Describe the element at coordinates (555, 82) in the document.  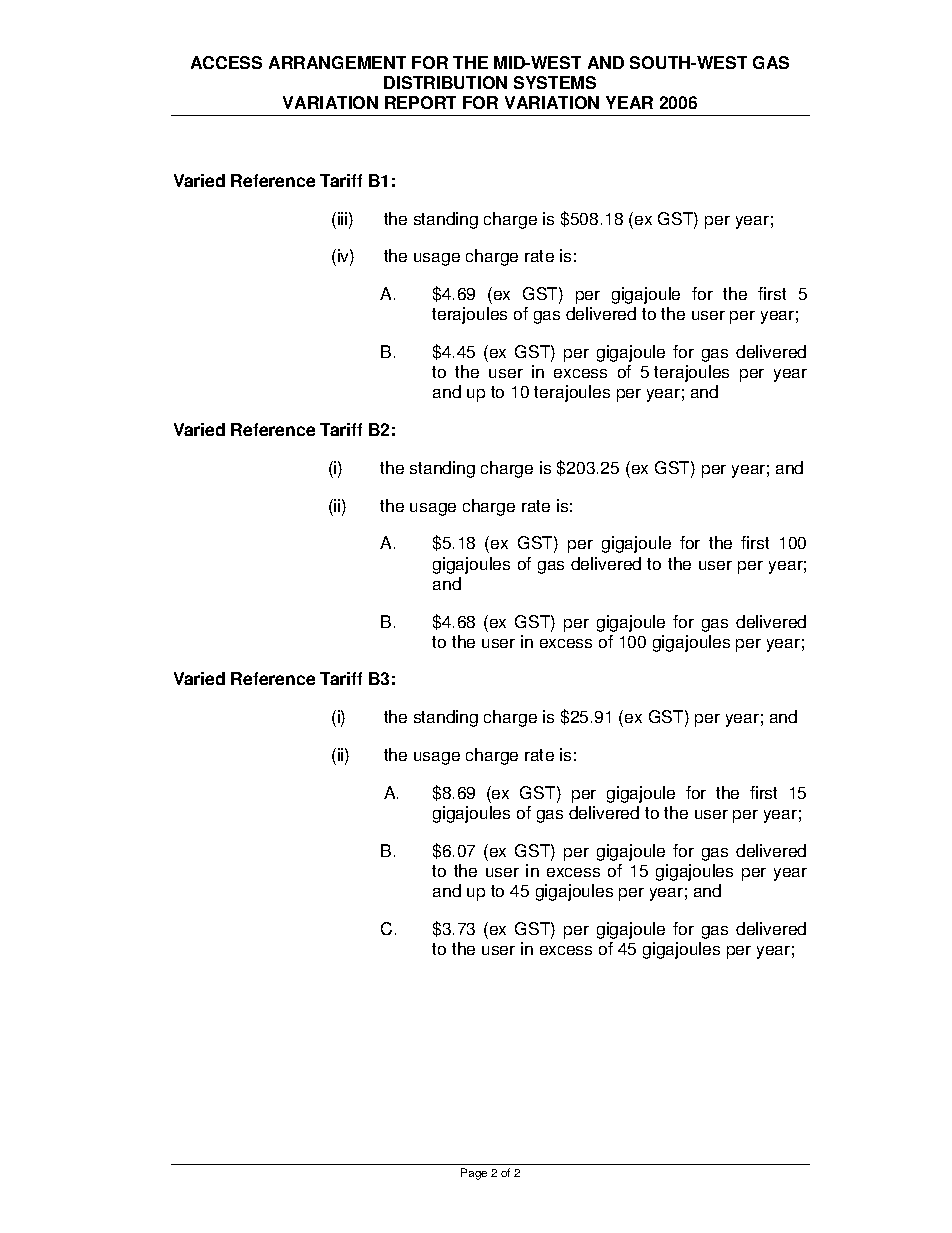
I see `SYSTEMS` at that location.
